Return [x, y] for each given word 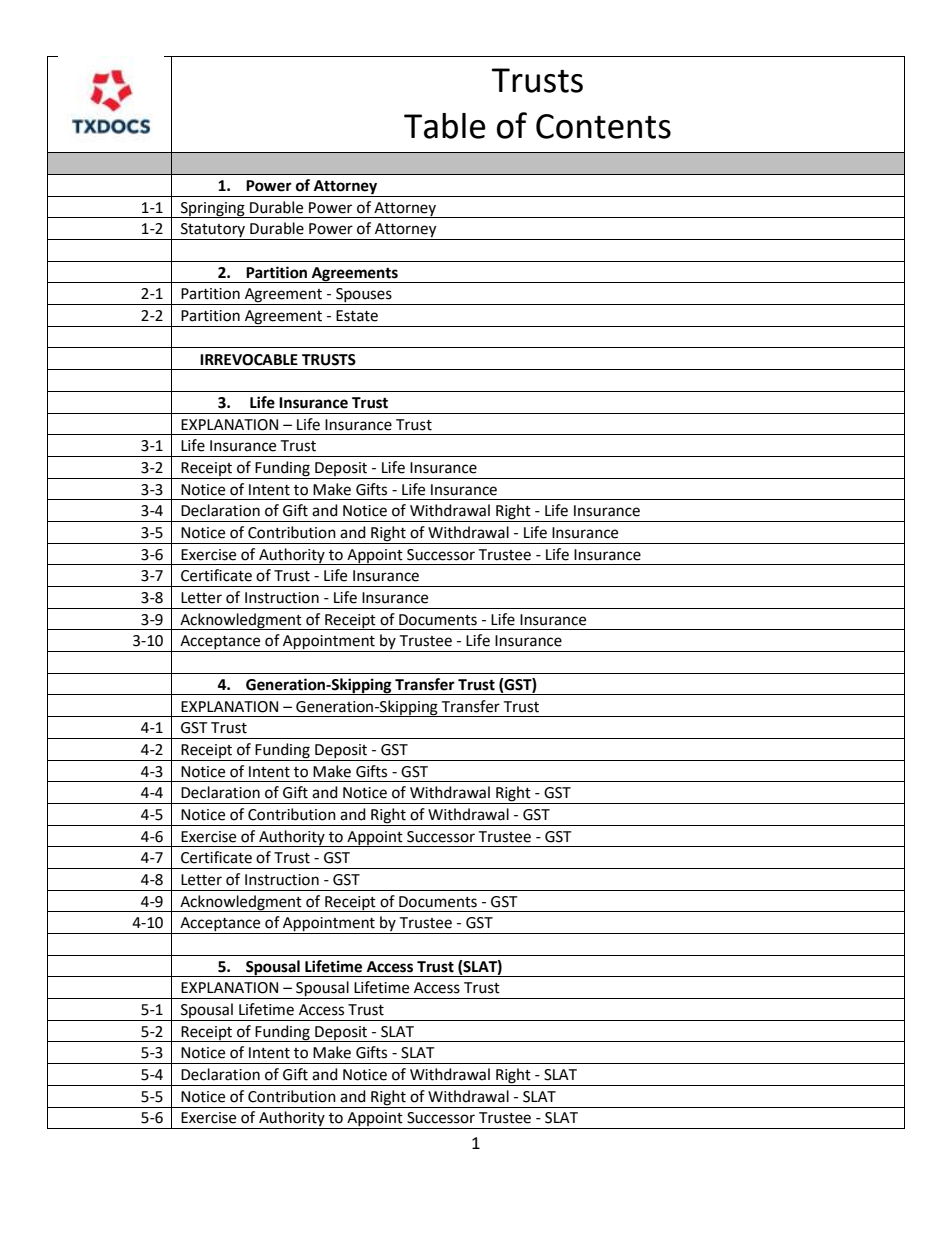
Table [445, 126]
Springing [212, 210]
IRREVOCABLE [249, 360]
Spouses [364, 296]
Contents [603, 126]
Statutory [213, 231]
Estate [357, 316]
